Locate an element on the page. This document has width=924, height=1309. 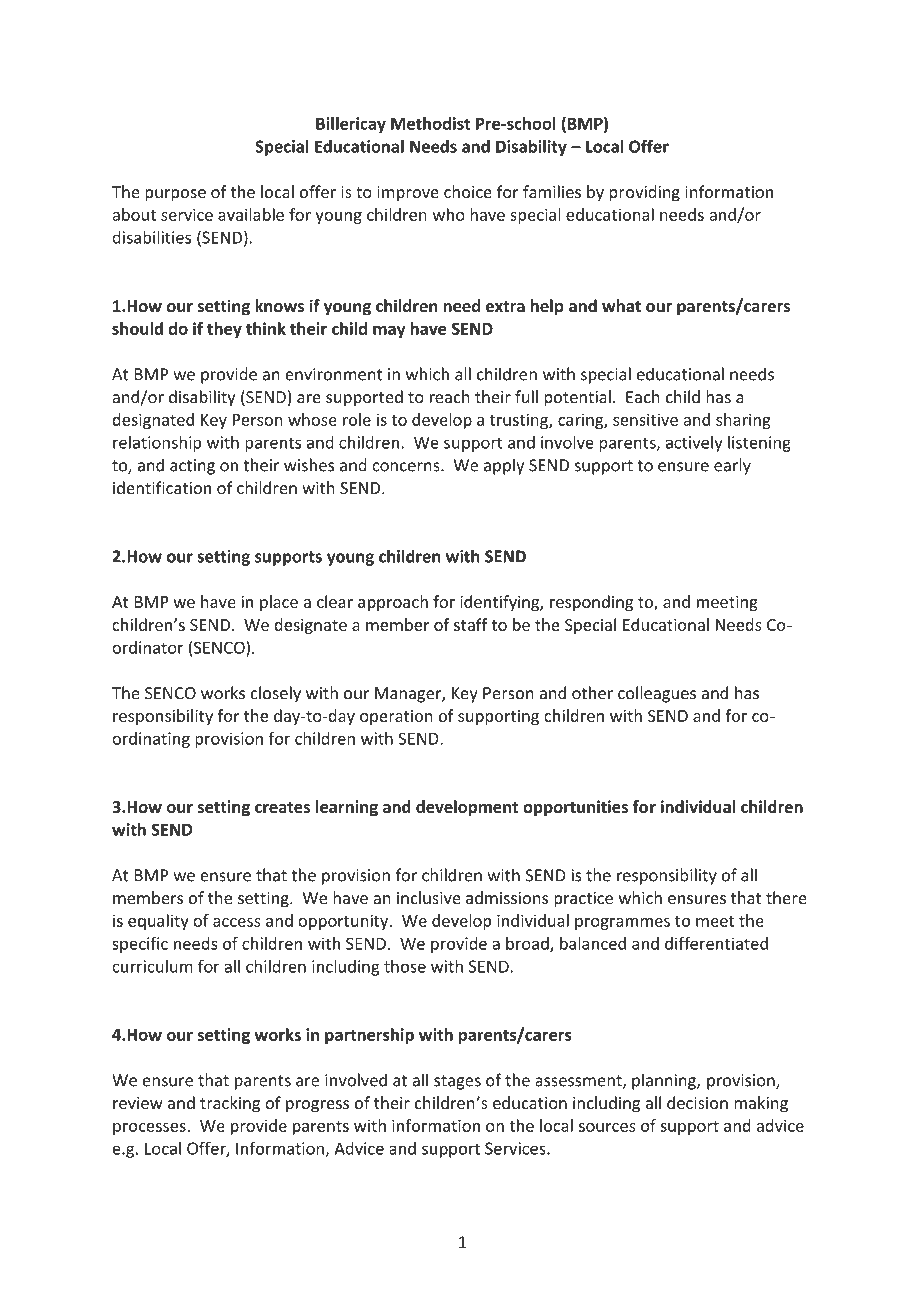
apply is located at coordinates (504, 466).
